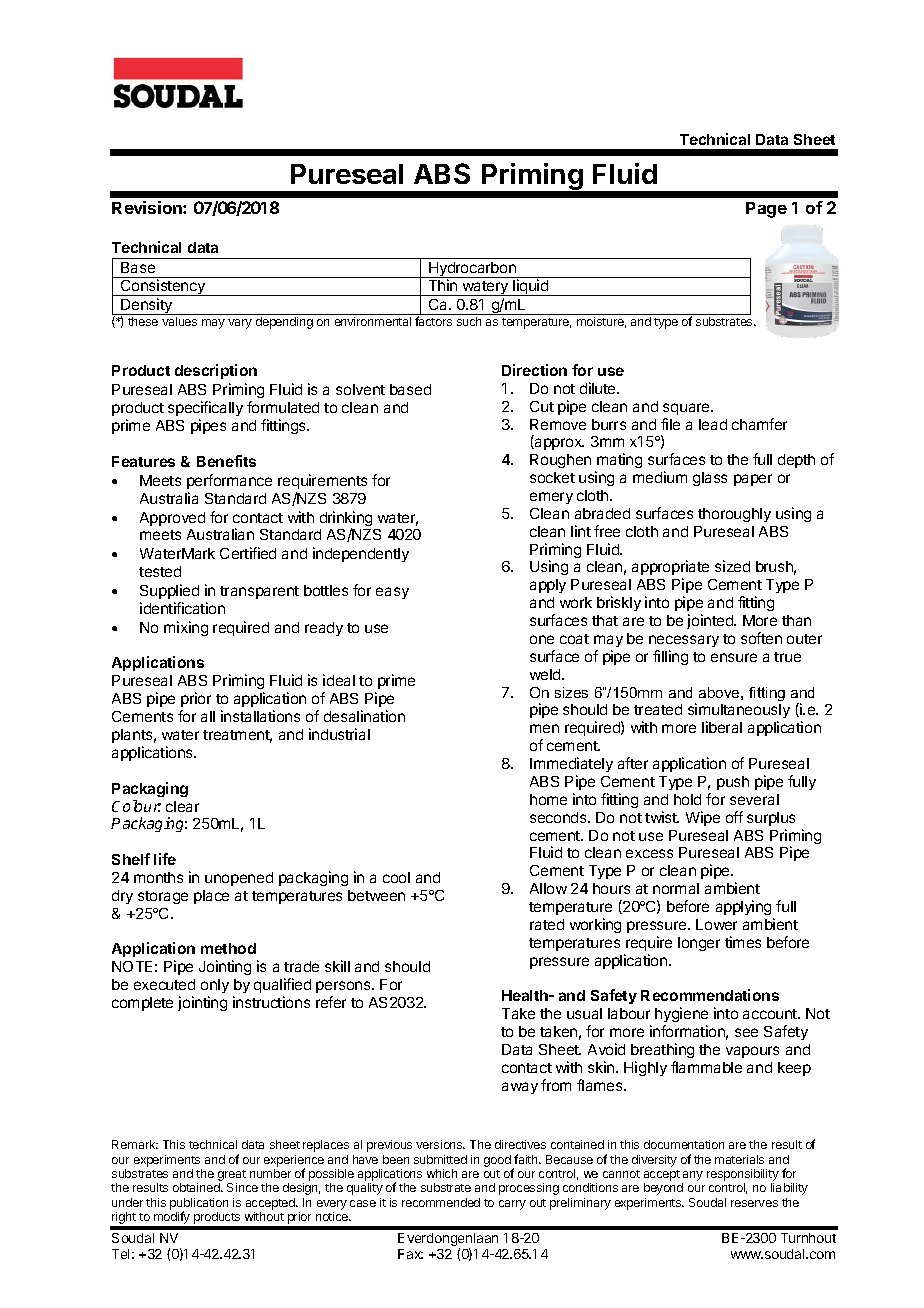 The width and height of the document is (924, 1308). What do you see at coordinates (766, 210) in the document?
I see `Page` at bounding box center [766, 210].
